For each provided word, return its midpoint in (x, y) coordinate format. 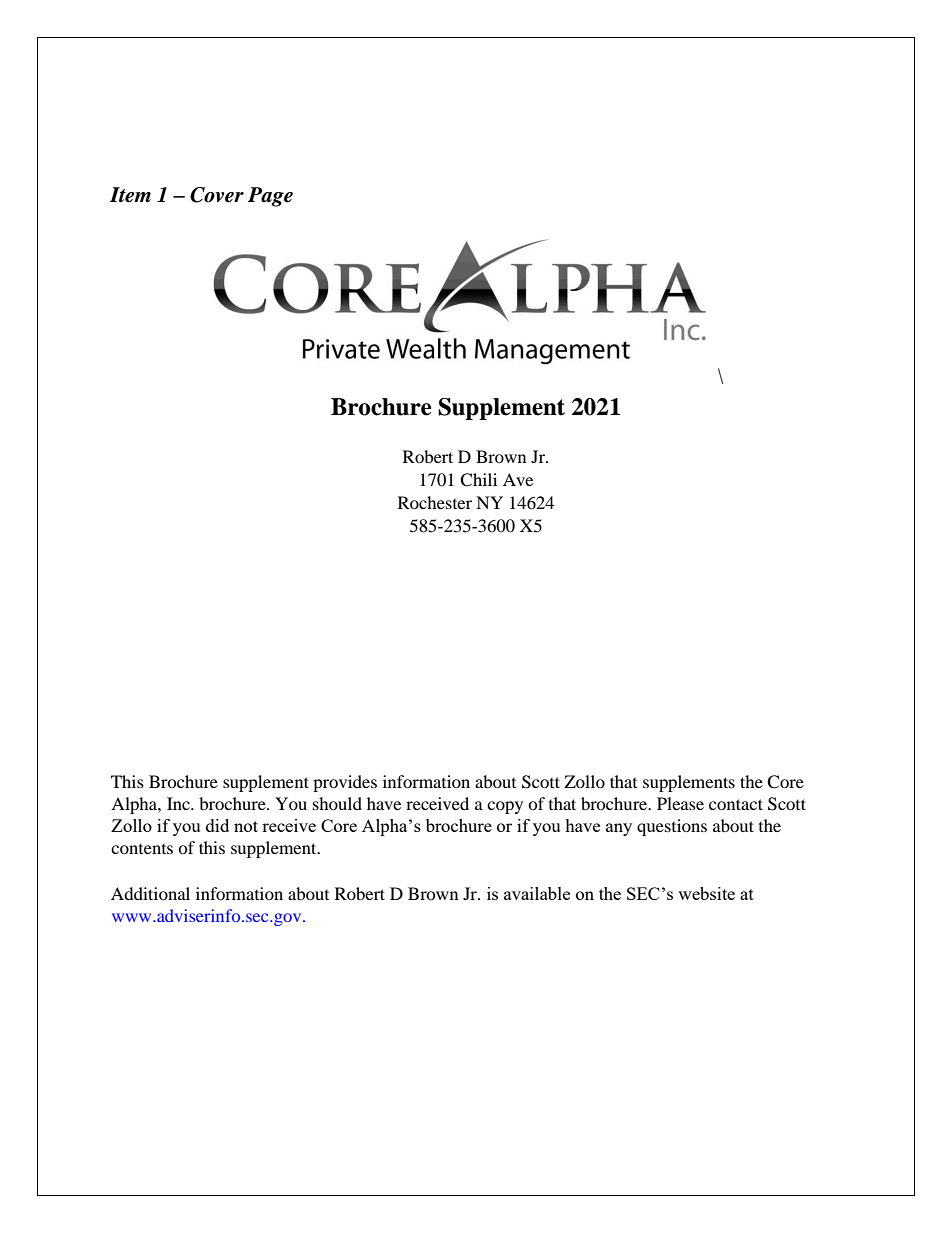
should (337, 803)
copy (505, 807)
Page (270, 197)
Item (130, 195)
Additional (150, 893)
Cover (217, 195)
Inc (179, 803)
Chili (478, 480)
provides (345, 783)
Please (680, 803)
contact (736, 804)
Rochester (435, 502)
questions (672, 827)
